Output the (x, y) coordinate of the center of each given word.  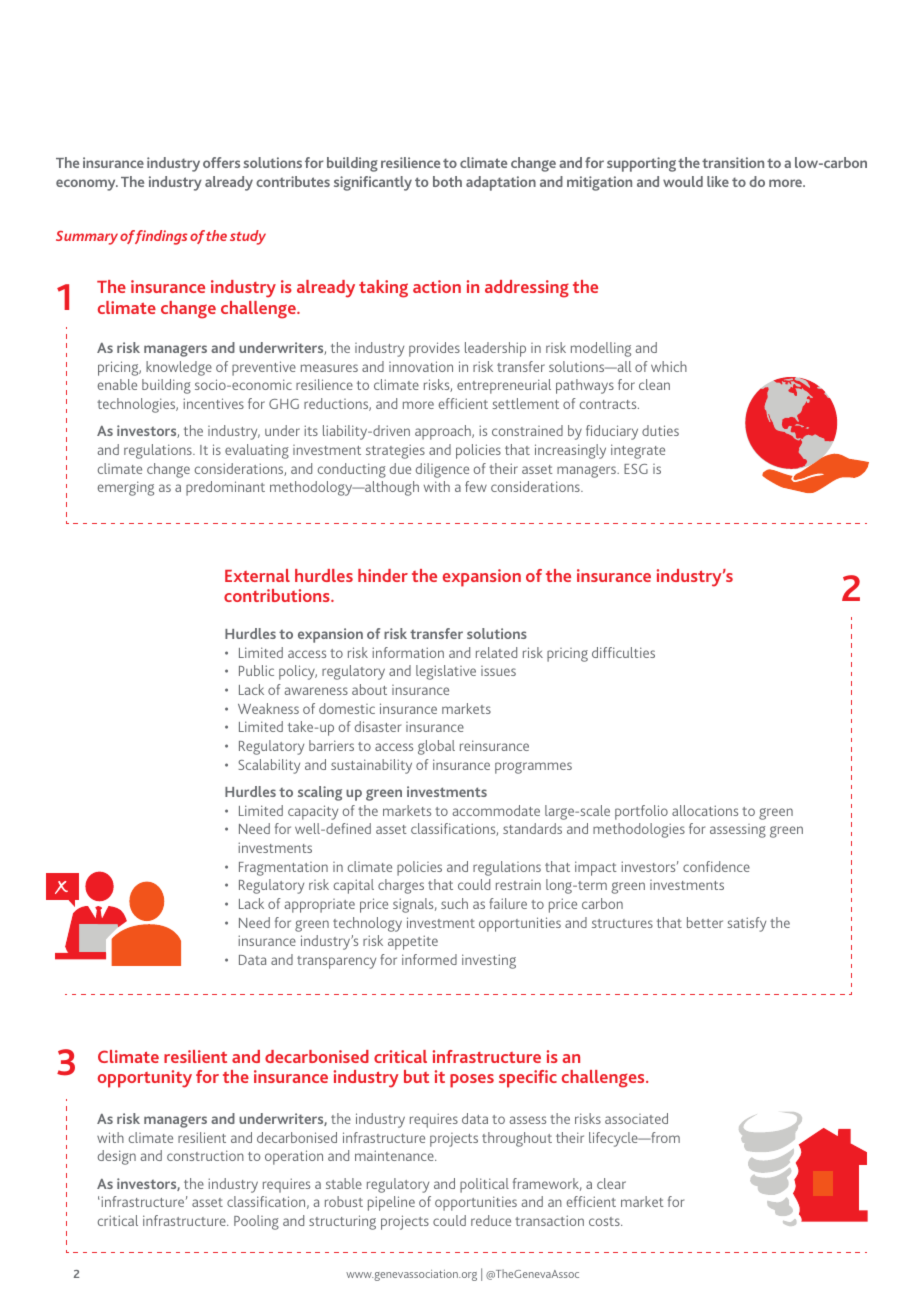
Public (256, 670)
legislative (446, 672)
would (683, 181)
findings (160, 237)
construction (205, 1155)
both (447, 181)
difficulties (623, 652)
